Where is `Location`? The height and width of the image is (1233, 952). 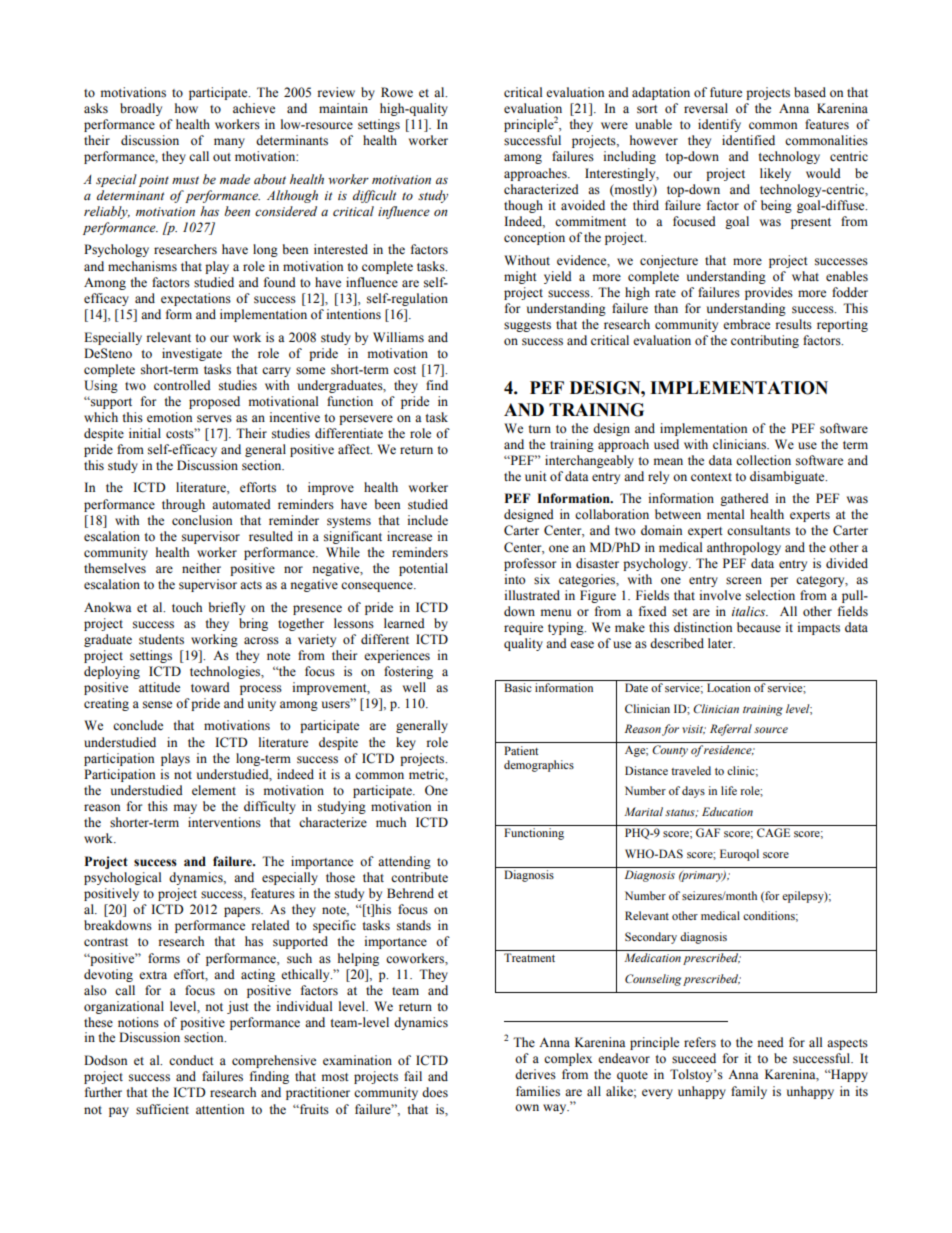 Location is located at coordinates (729, 687).
